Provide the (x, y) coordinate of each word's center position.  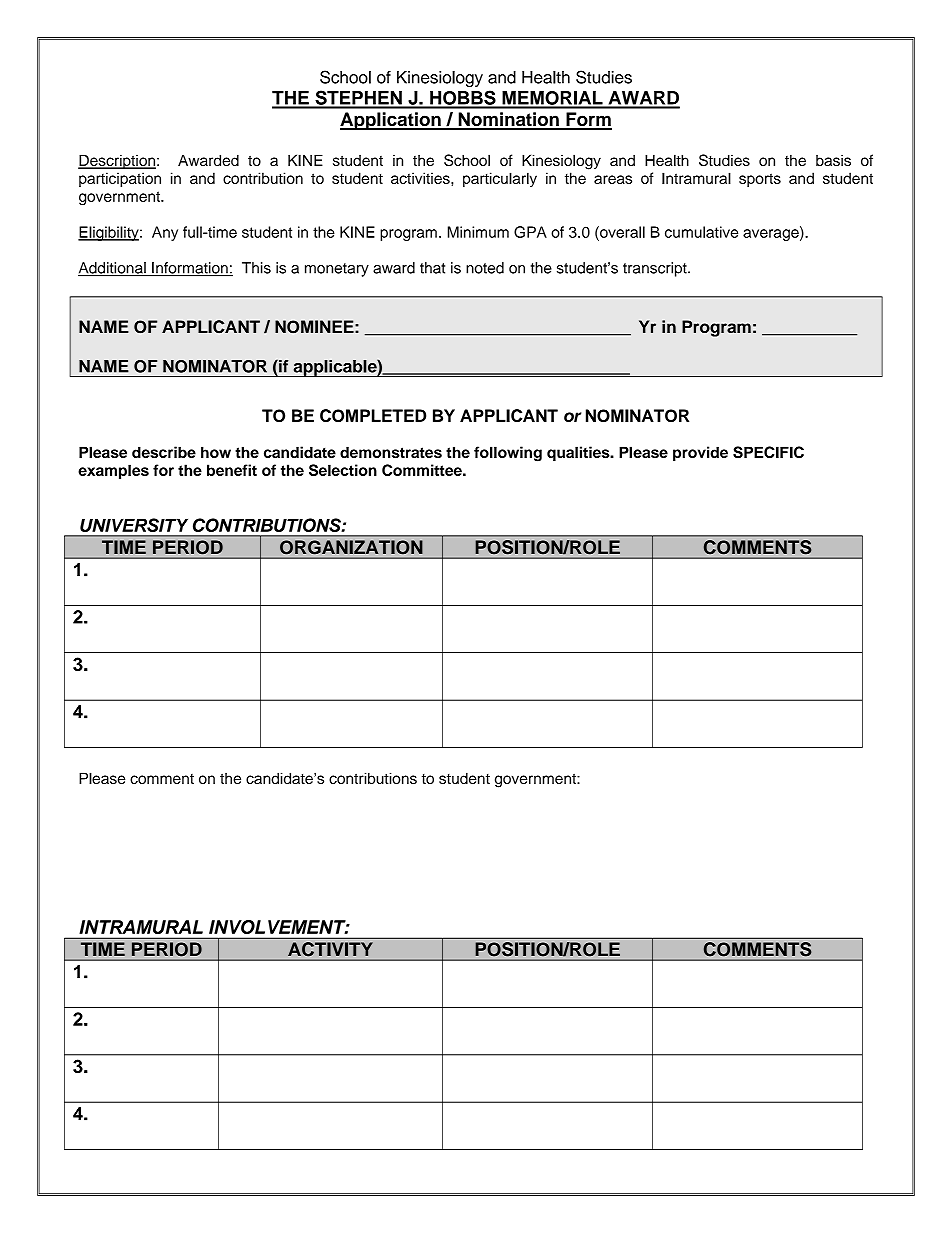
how (216, 452)
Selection (343, 470)
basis (833, 160)
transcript (656, 269)
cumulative (701, 232)
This (256, 268)
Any (165, 233)
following (508, 454)
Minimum (478, 232)
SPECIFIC (768, 452)
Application (391, 121)
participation (120, 179)
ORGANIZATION (351, 547)
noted (485, 268)
